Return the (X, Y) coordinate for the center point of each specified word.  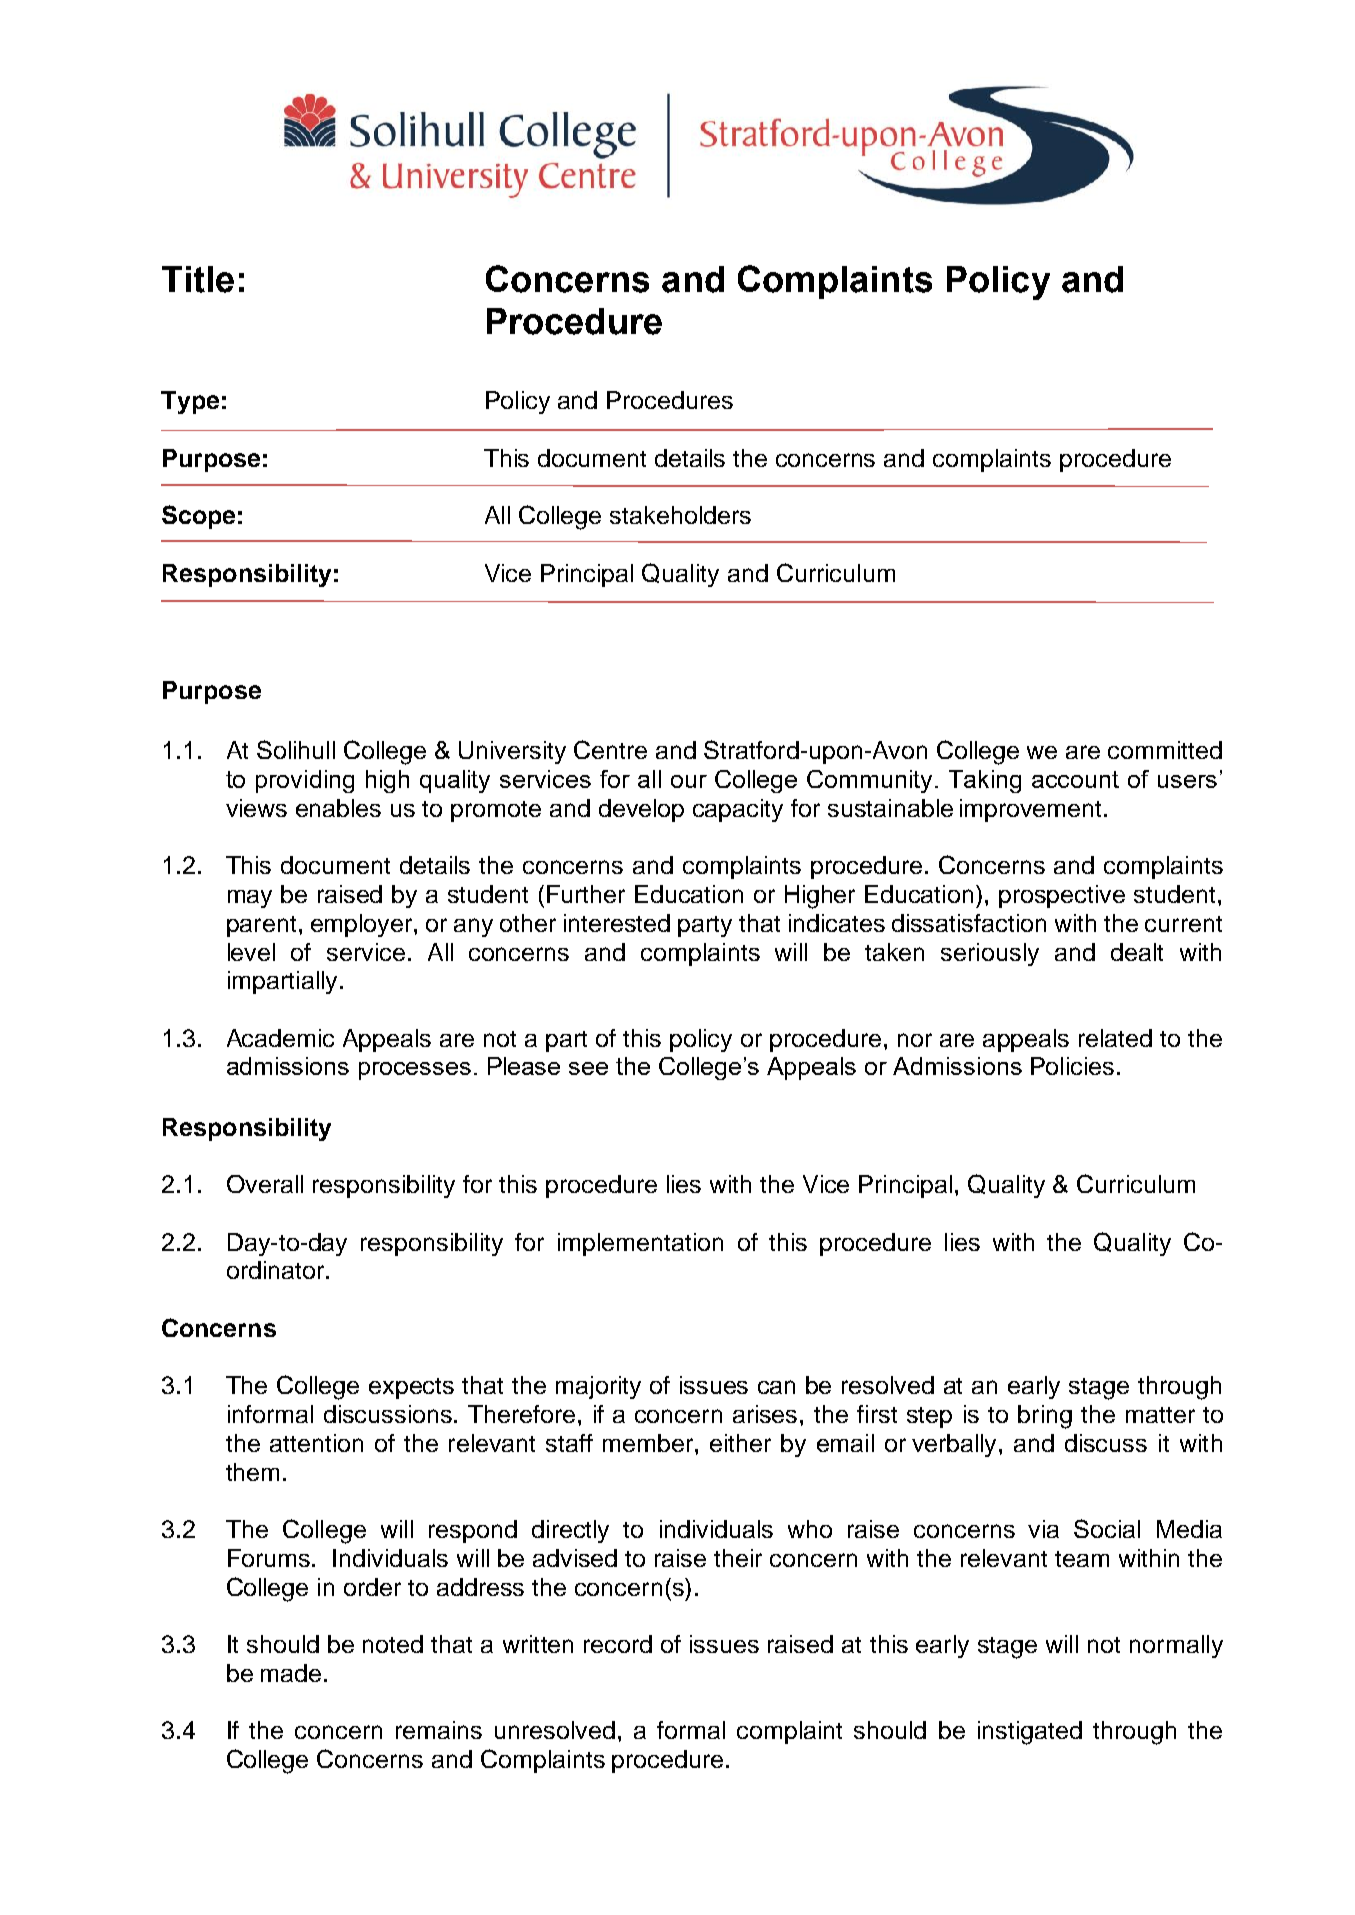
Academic (280, 1038)
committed (1165, 750)
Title (198, 279)
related (1115, 1038)
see (588, 1068)
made (291, 1673)
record (618, 1644)
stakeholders (680, 515)
